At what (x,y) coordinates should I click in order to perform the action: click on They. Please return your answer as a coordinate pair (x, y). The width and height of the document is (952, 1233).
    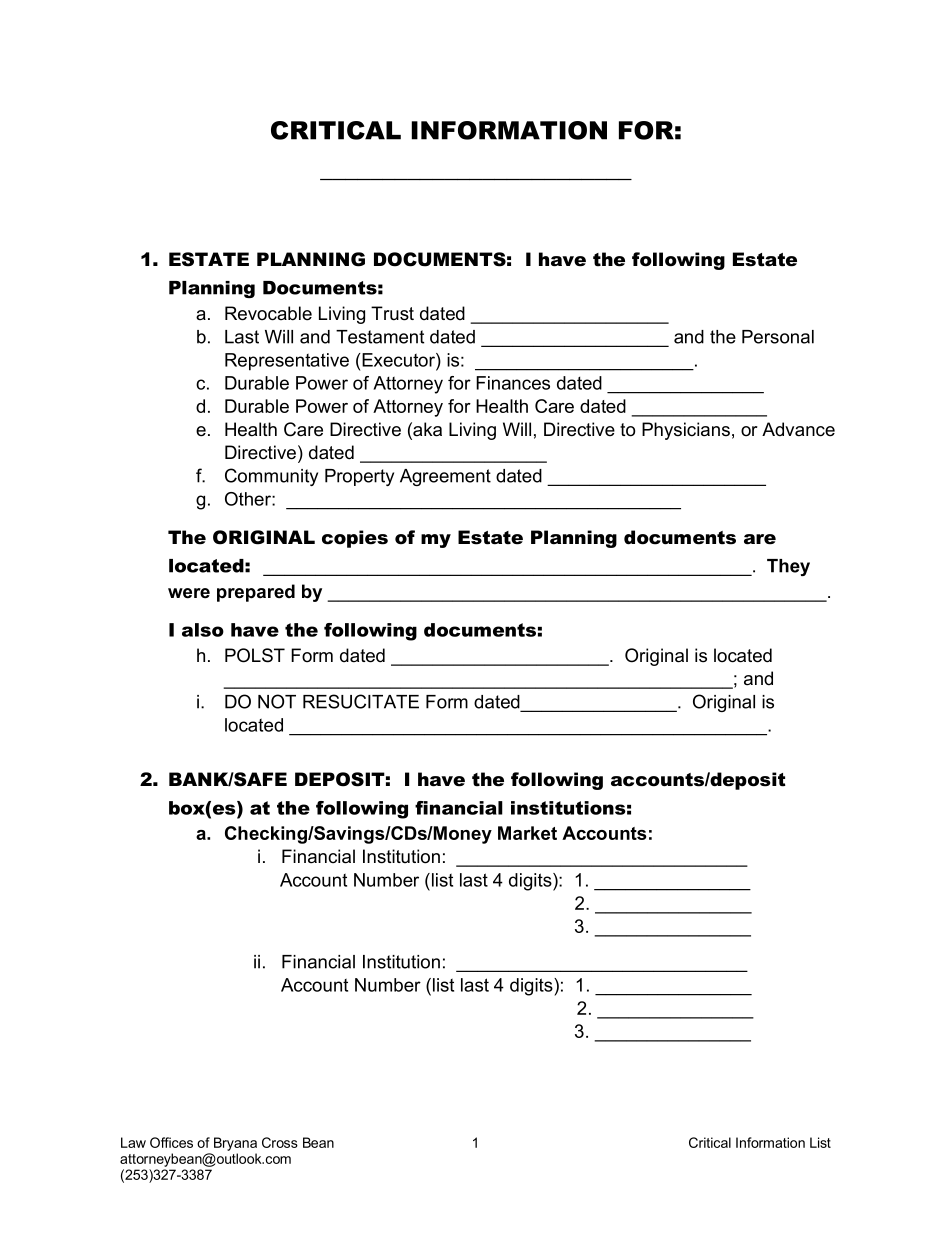
    Looking at the image, I should click on (788, 567).
